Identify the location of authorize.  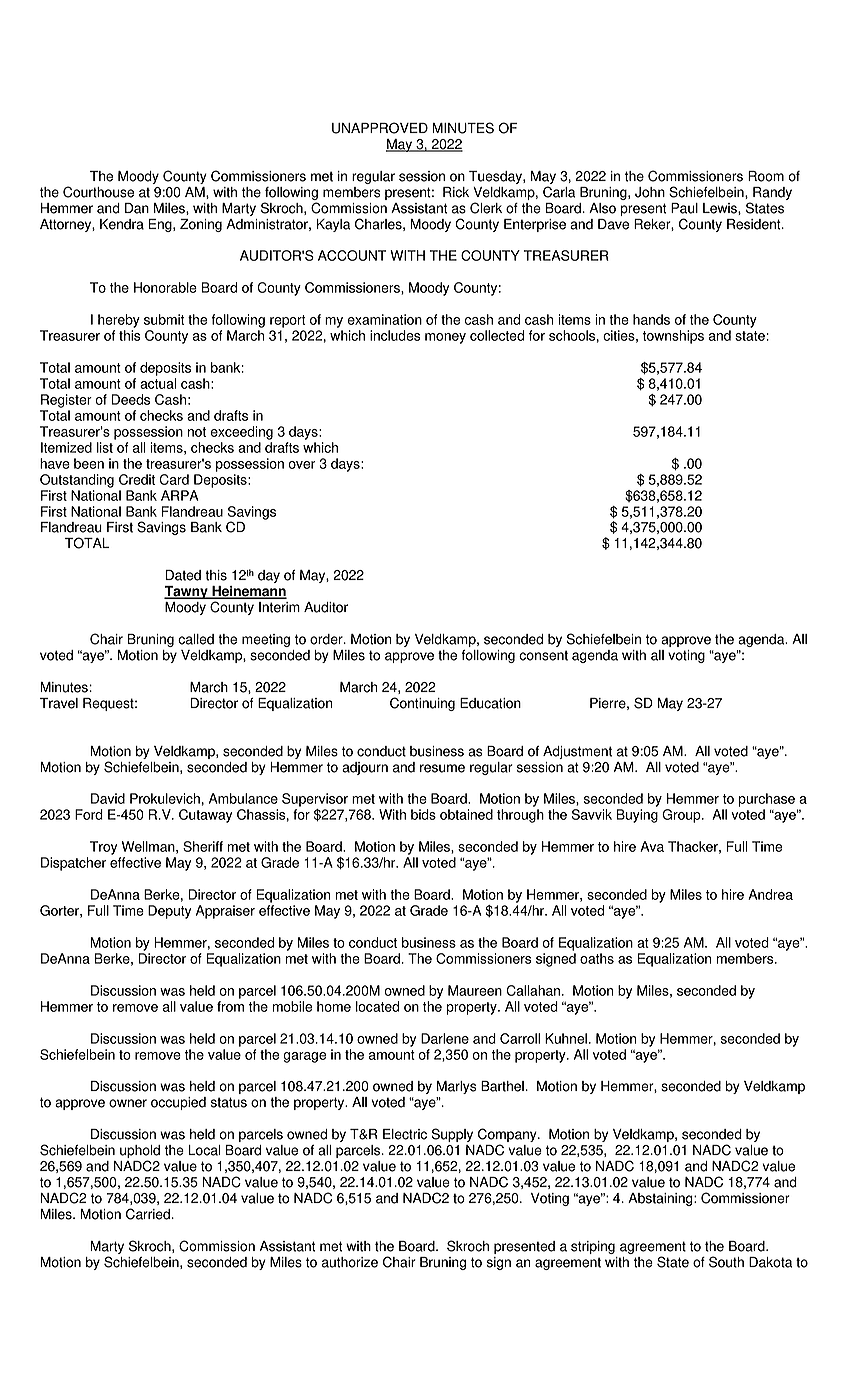
(350, 1262).
